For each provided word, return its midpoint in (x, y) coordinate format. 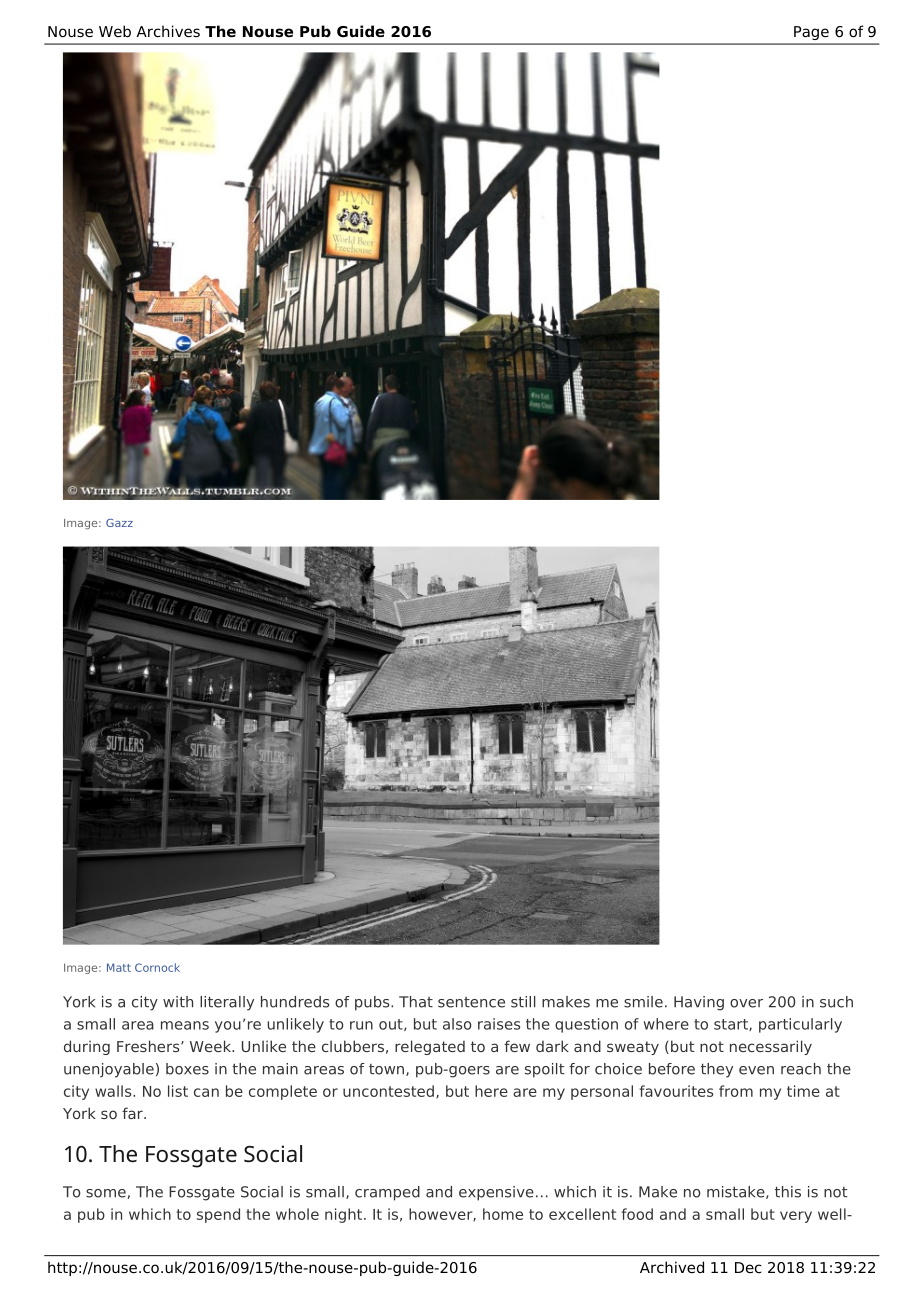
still (523, 1002)
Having (699, 1003)
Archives (168, 31)
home (503, 1214)
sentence (471, 1002)
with (178, 1002)
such (836, 1002)
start (732, 1025)
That (416, 1002)
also (457, 1024)
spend (218, 1215)
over (746, 1003)
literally (227, 1003)
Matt (119, 967)
